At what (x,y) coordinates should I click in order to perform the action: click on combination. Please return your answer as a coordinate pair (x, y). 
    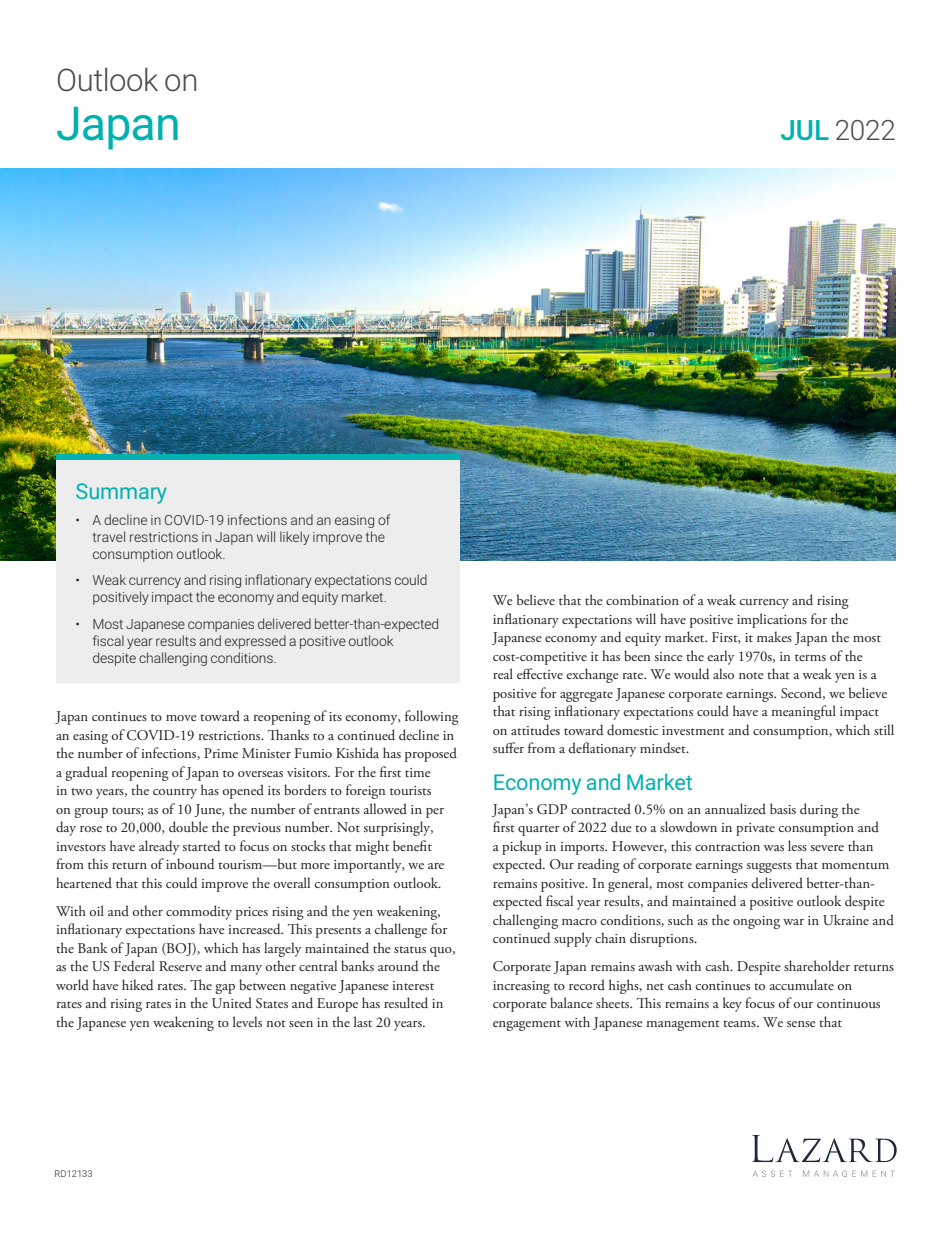
    Looking at the image, I should click on (642, 599).
